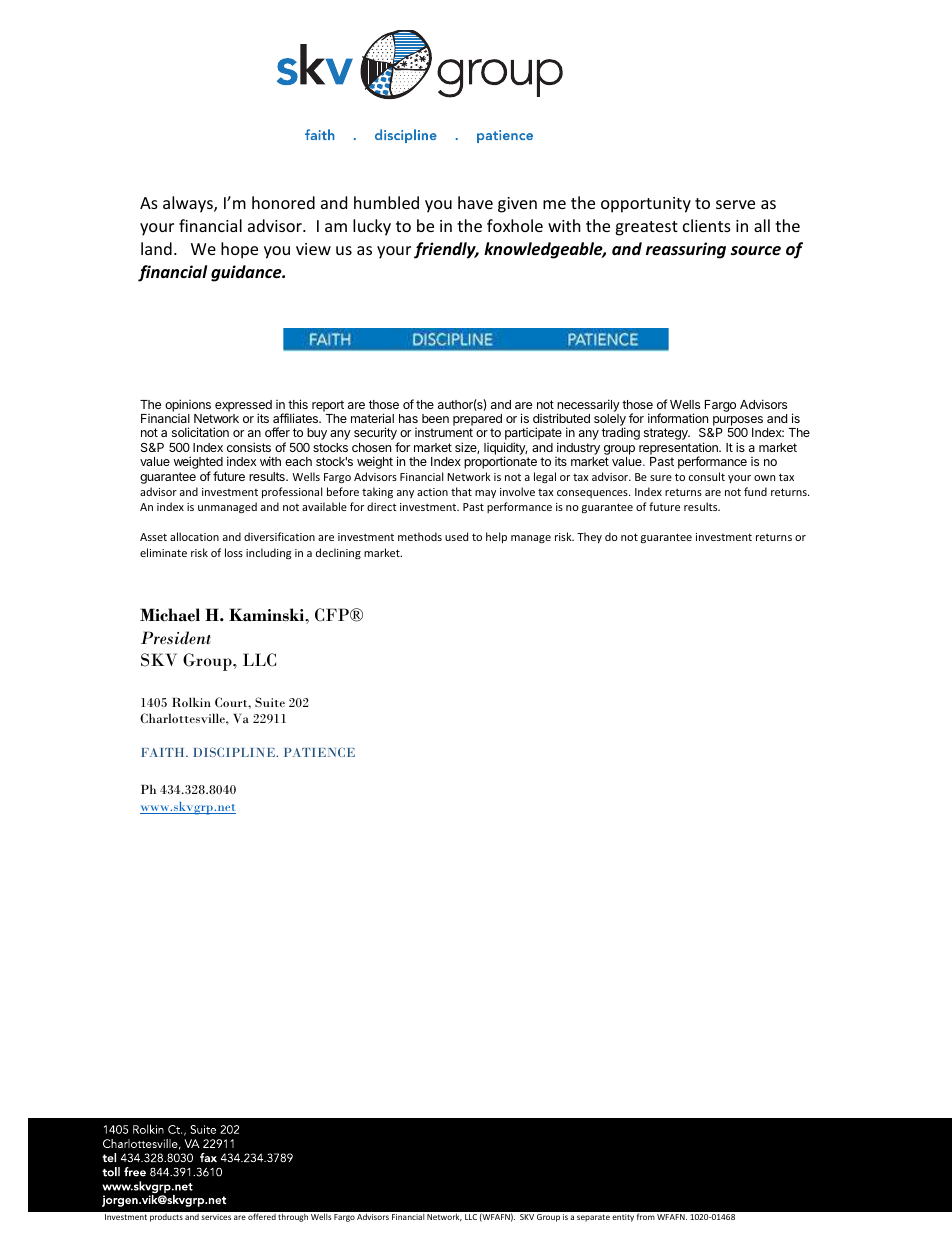  I want to click on help, so click(496, 537).
